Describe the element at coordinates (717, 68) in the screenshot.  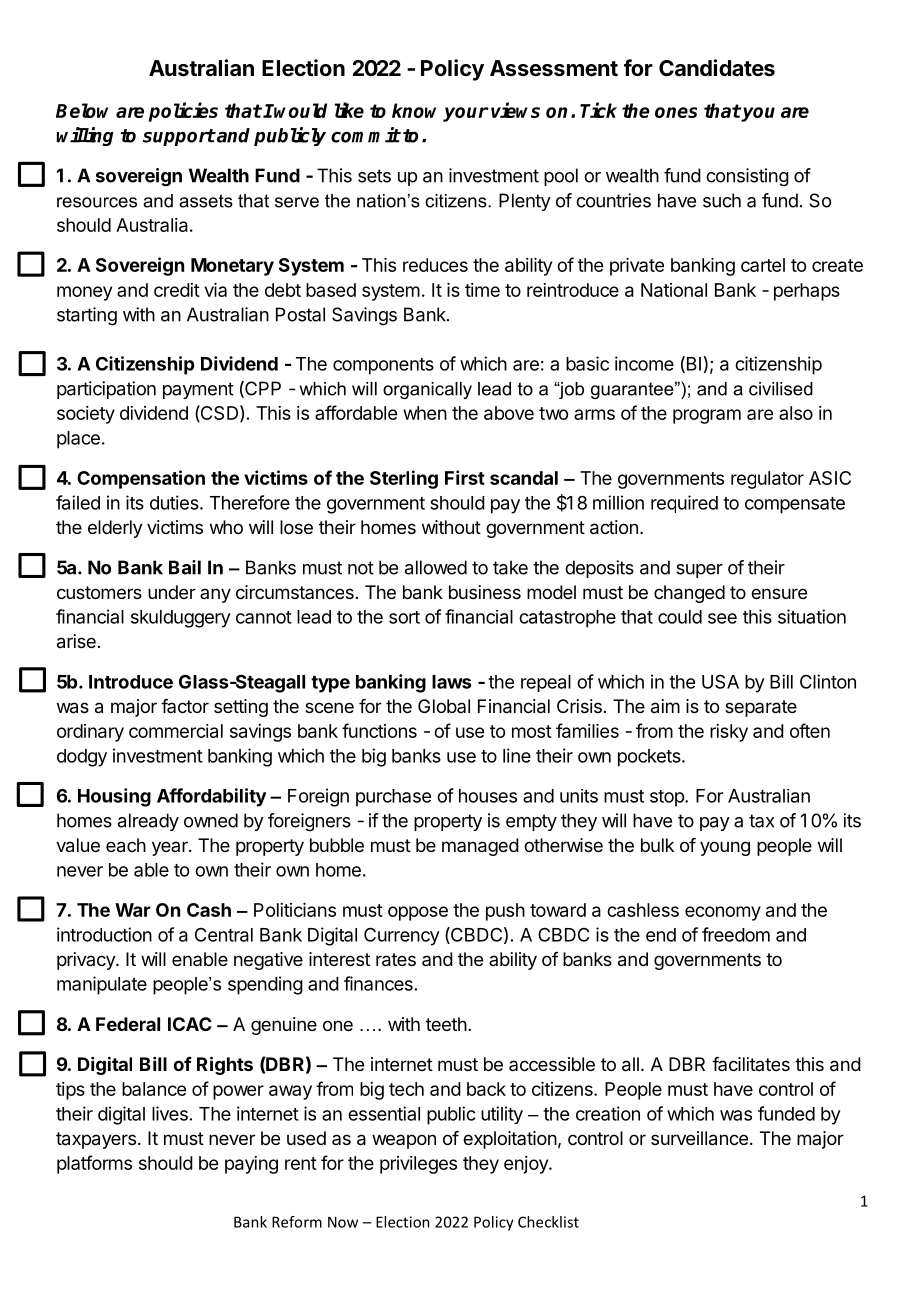
I see `Candidates` at that location.
